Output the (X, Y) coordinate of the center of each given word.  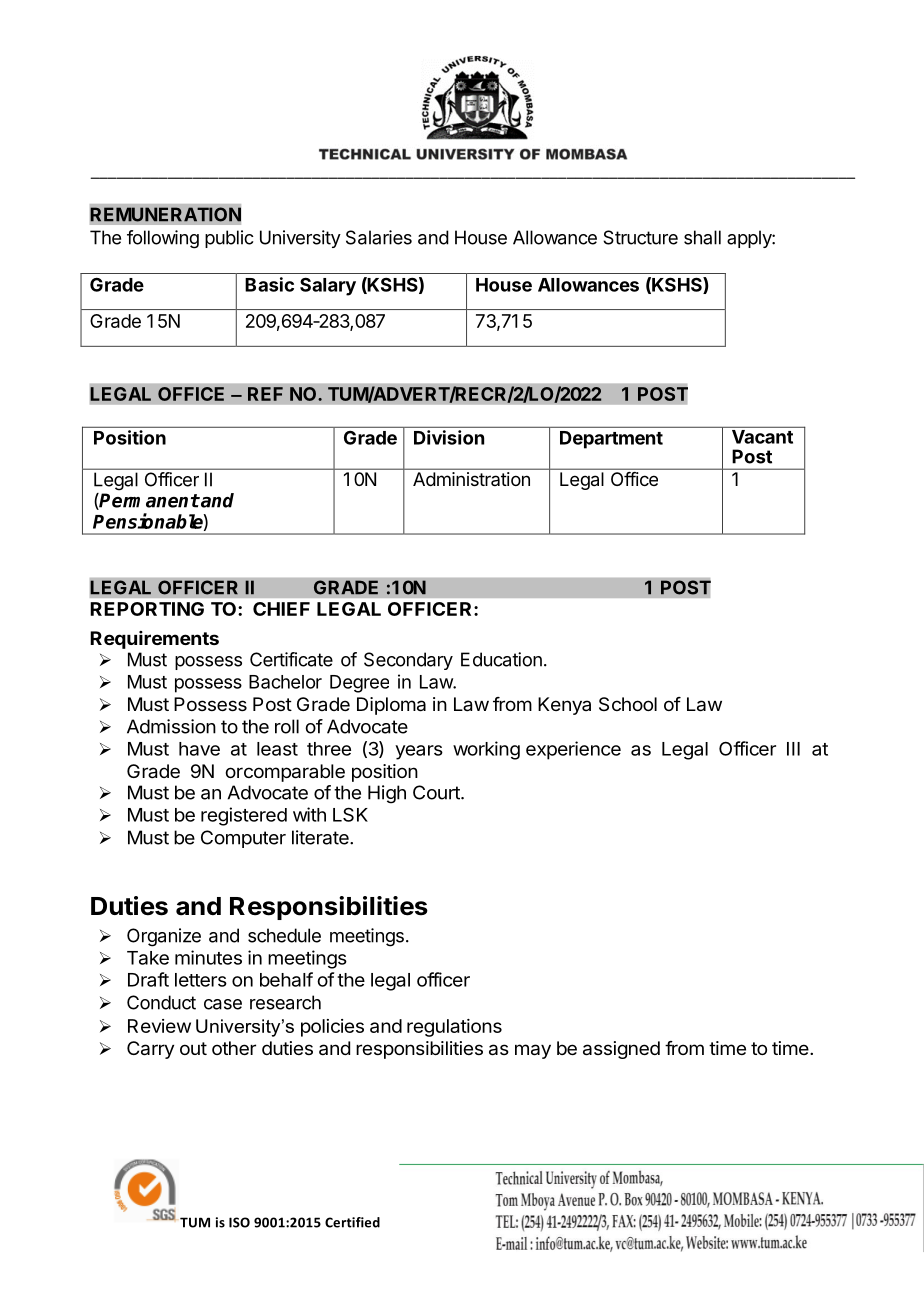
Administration (471, 479)
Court (437, 792)
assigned (621, 1050)
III (793, 749)
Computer (243, 839)
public (229, 239)
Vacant (762, 437)
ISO (239, 1222)
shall (702, 237)
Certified (352, 1222)
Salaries (379, 237)
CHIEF (281, 609)
